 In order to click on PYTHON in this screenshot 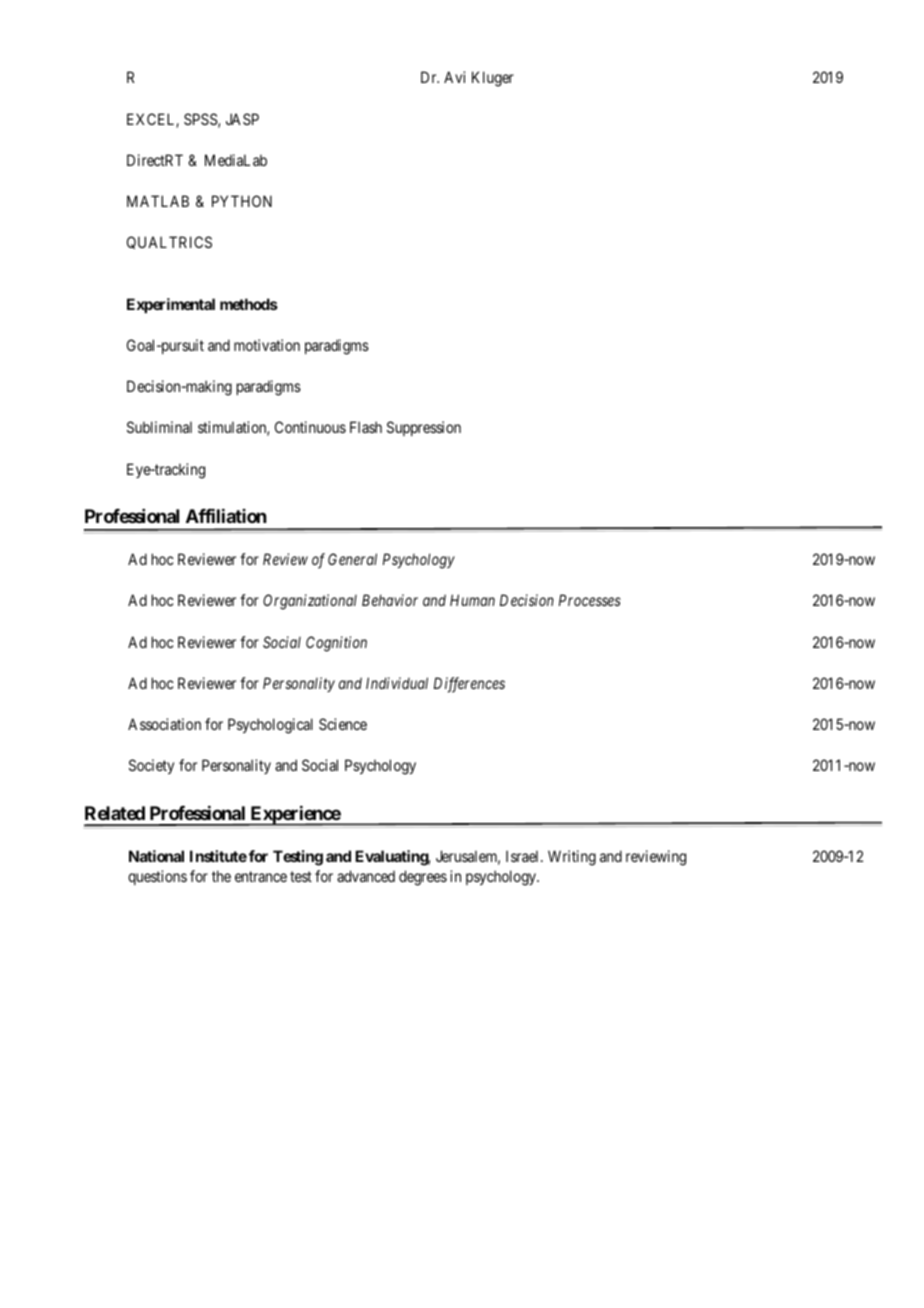, I will do `click(242, 201)`.
